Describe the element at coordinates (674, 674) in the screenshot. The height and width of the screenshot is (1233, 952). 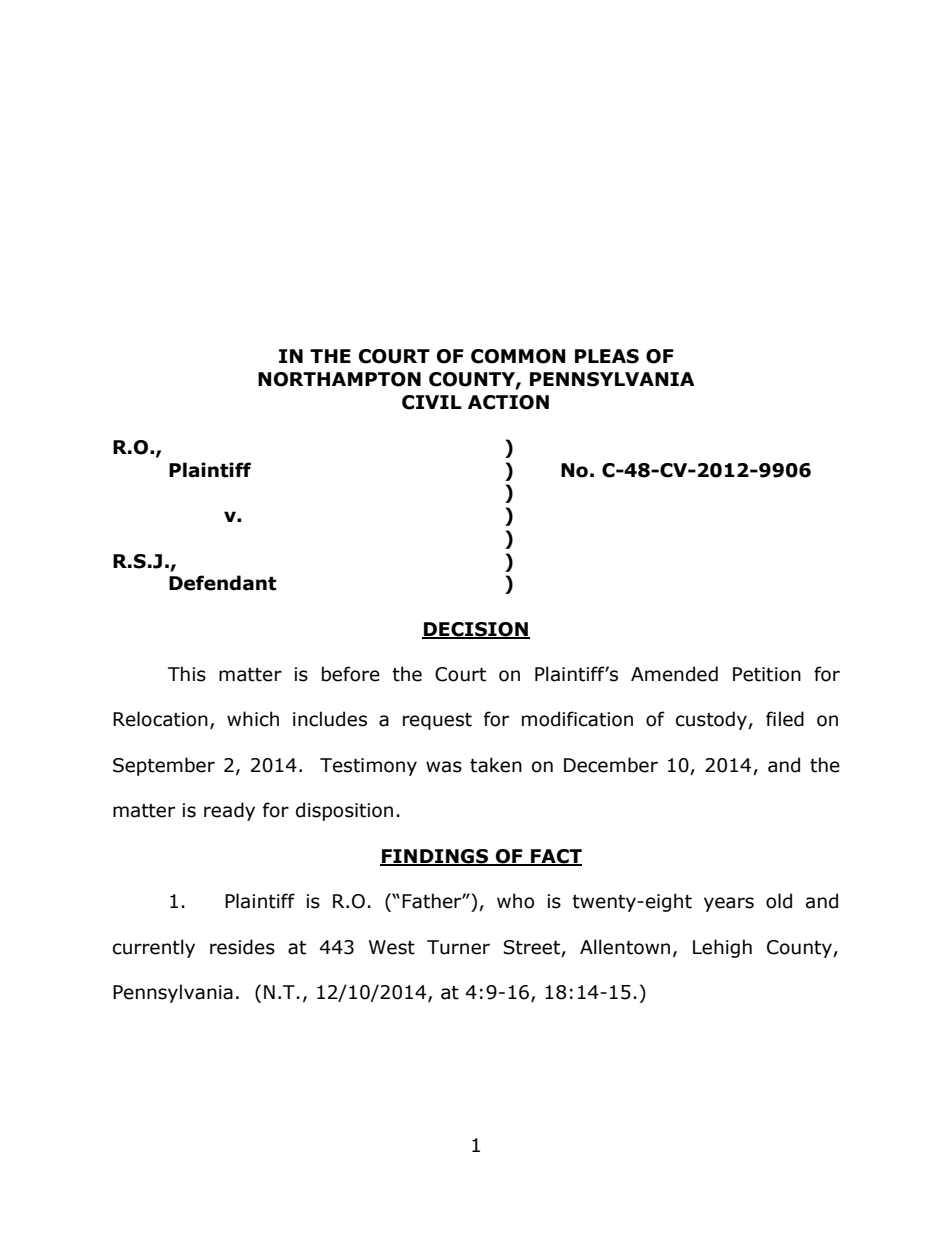
I see `Amended` at that location.
